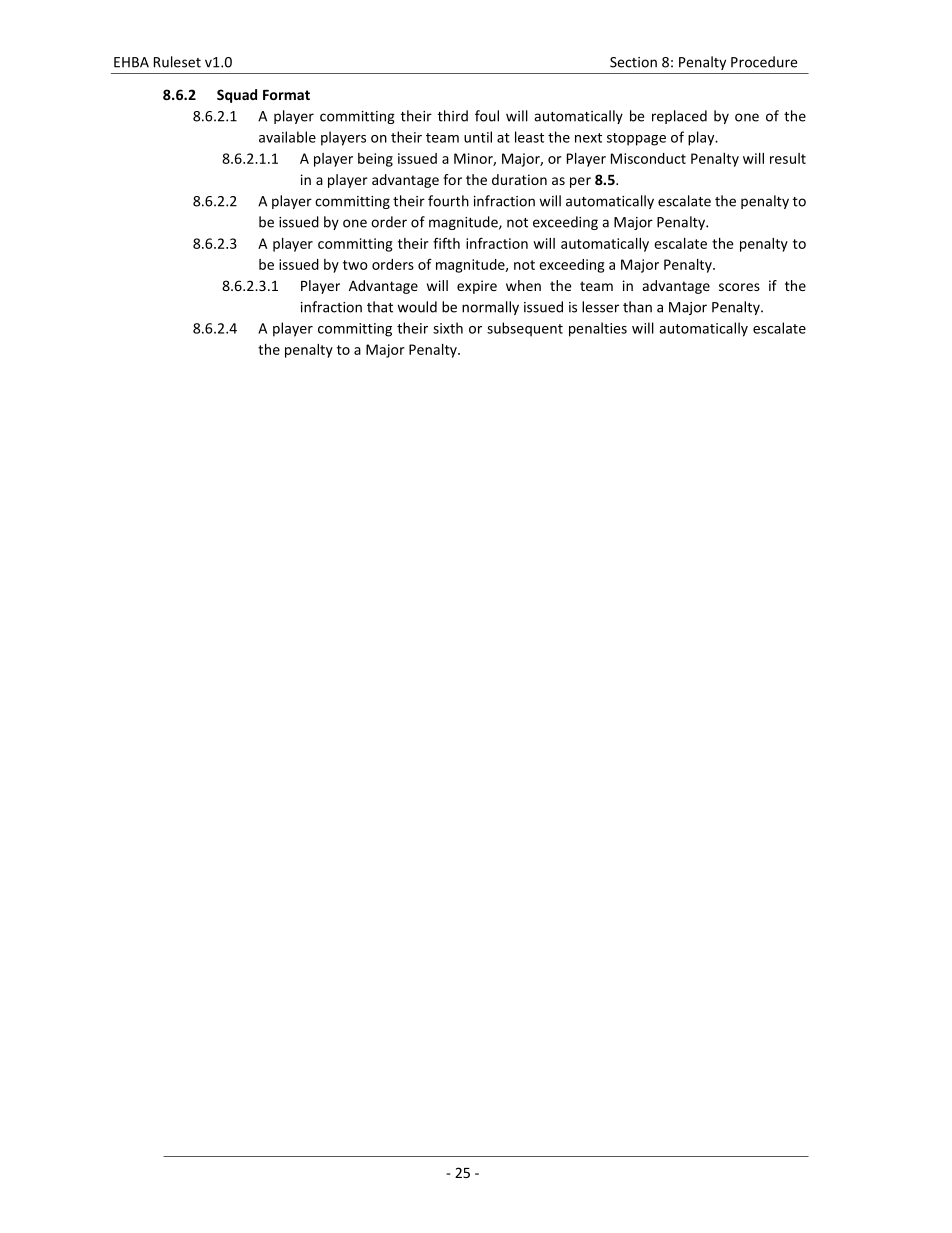 This screenshot has width=952, height=1233. What do you see at coordinates (478, 137) in the screenshot?
I see `until` at bounding box center [478, 137].
